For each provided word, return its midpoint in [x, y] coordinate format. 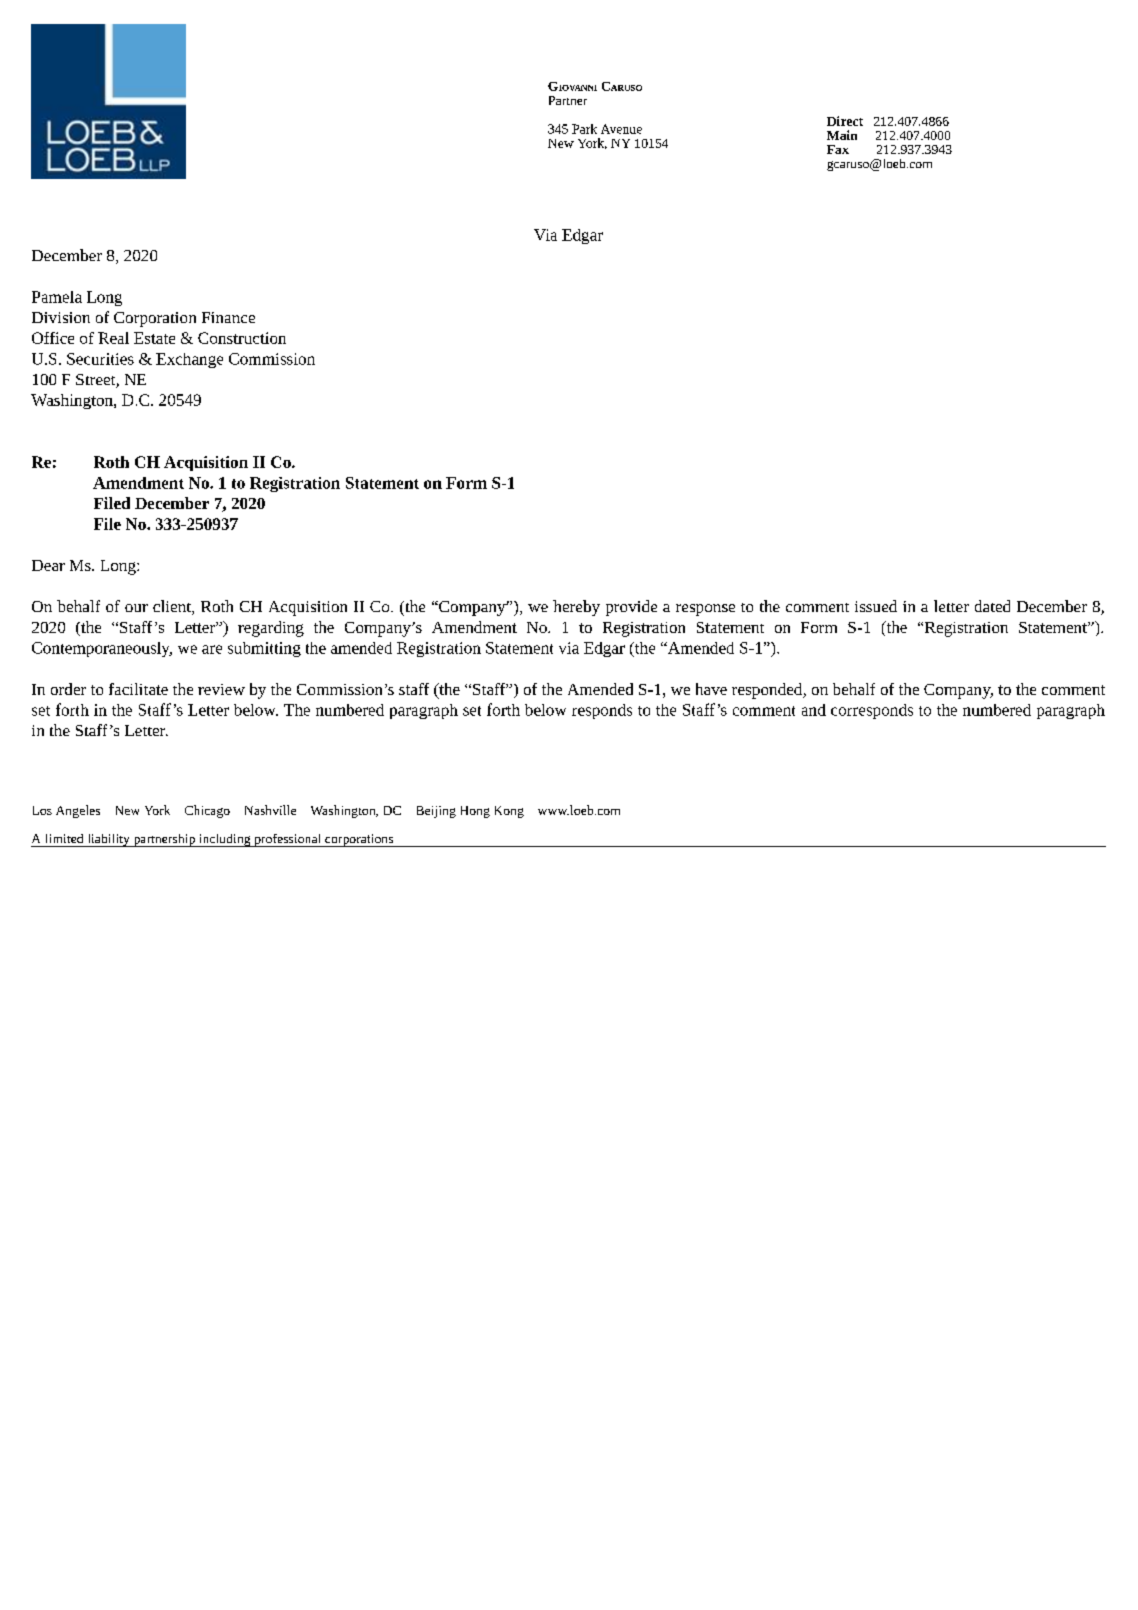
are [212, 649]
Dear [48, 565]
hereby [576, 608]
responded [768, 691]
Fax [838, 149]
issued [876, 606]
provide [631, 608]
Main [842, 135]
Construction [242, 338]
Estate [154, 338]
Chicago [207, 811]
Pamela [57, 297]
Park [584, 129]
